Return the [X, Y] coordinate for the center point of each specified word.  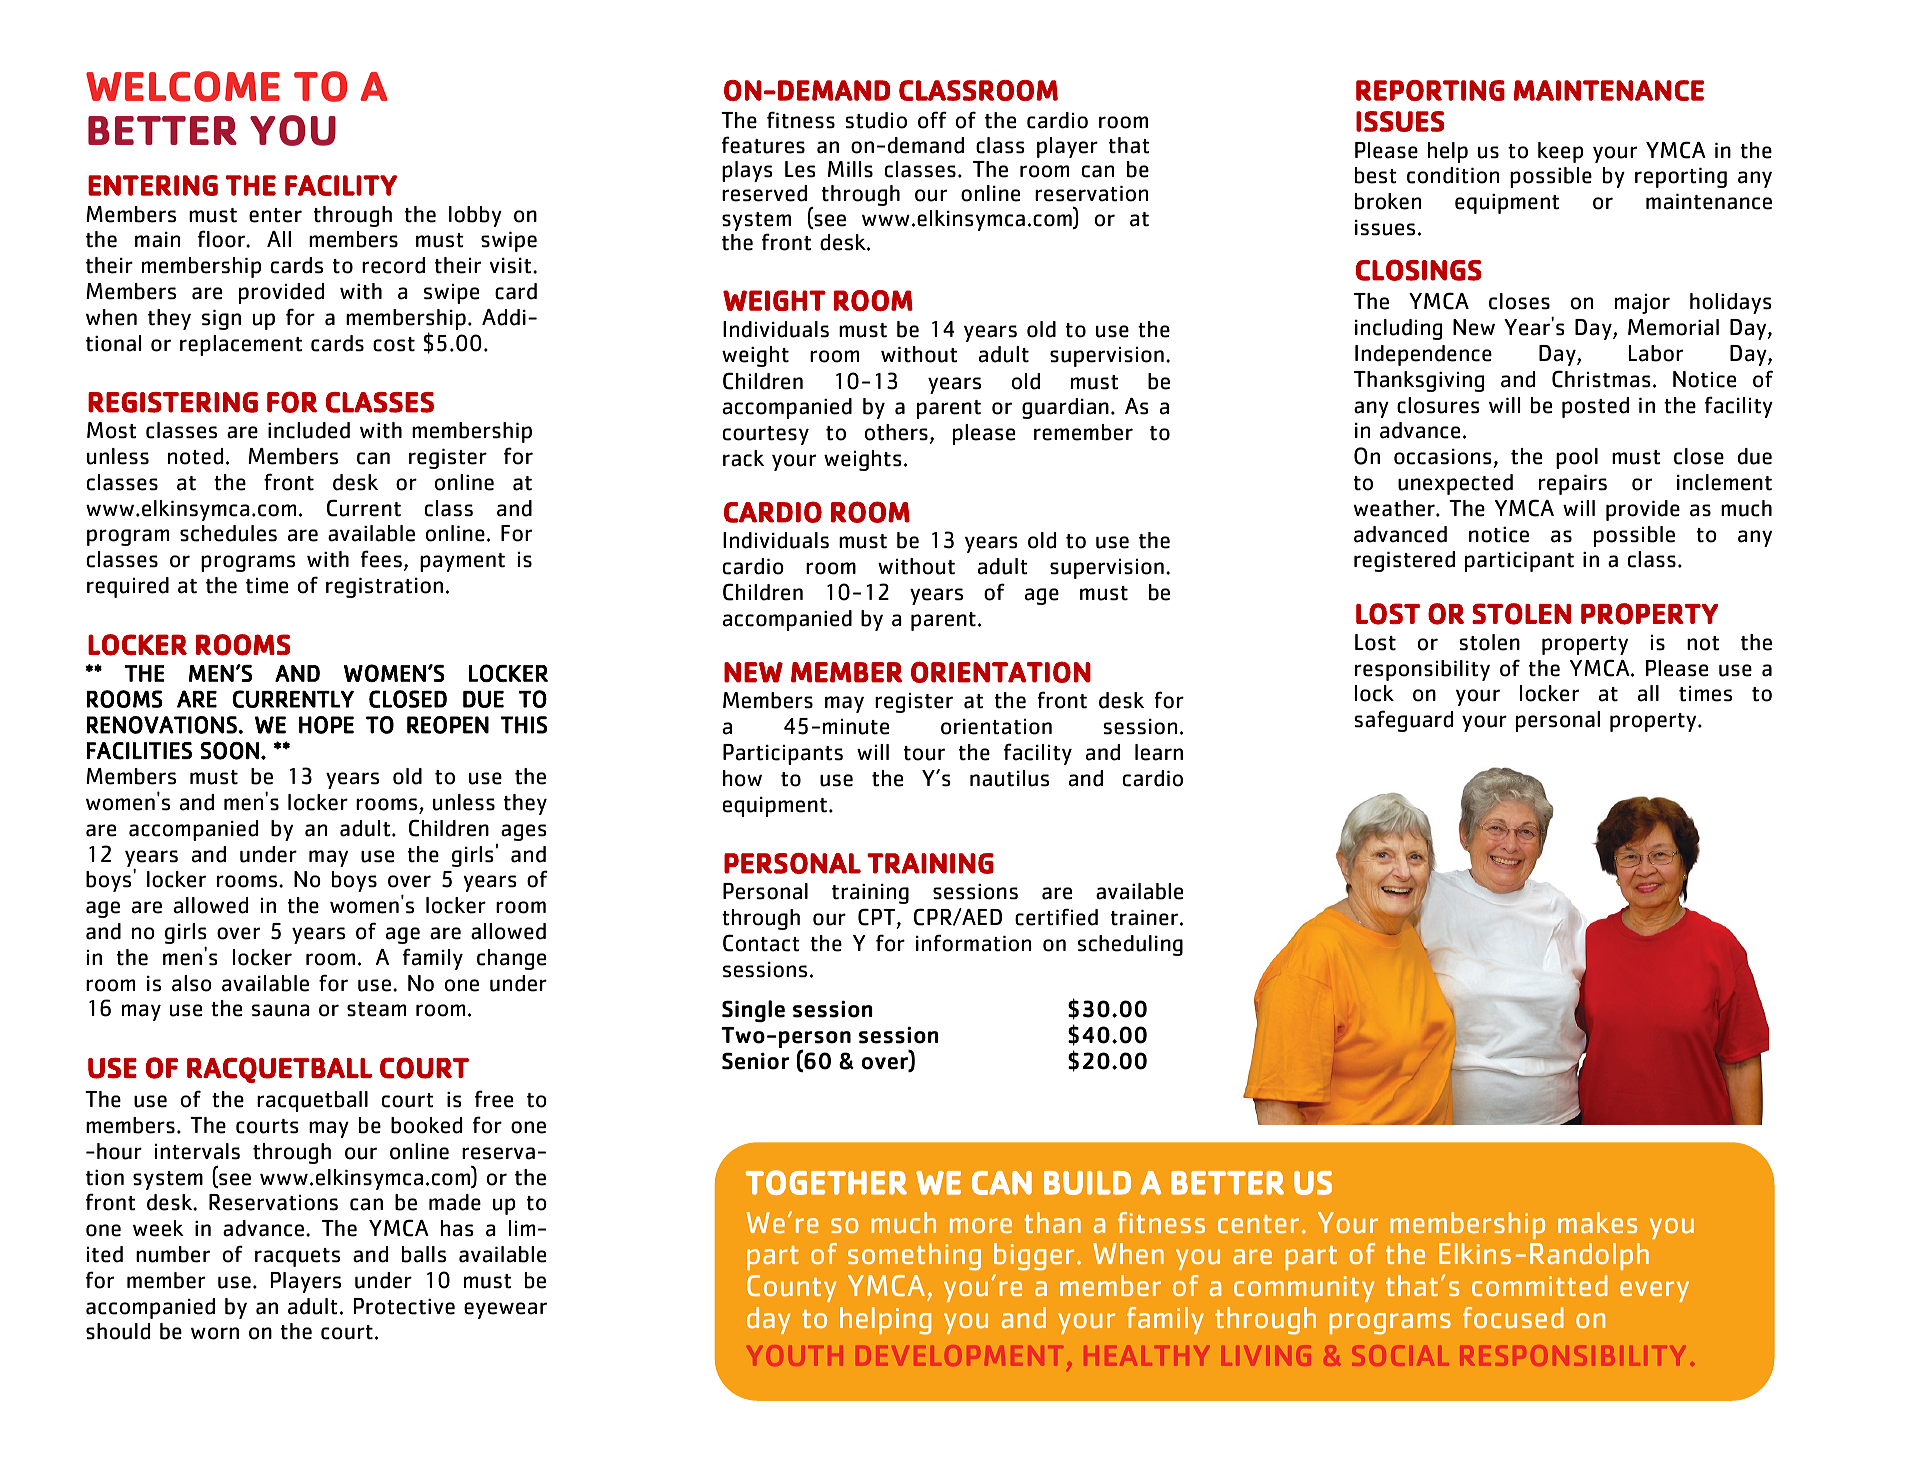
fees [381, 559]
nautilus [1009, 778]
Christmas [1601, 379]
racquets [297, 1257]
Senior [756, 1061]
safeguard [1403, 721]
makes [1597, 1222]
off [932, 120]
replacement [241, 345]
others [896, 432]
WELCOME [183, 86]
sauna [281, 1010]
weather [1395, 508]
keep [1560, 152]
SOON [230, 751]
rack [743, 458]
